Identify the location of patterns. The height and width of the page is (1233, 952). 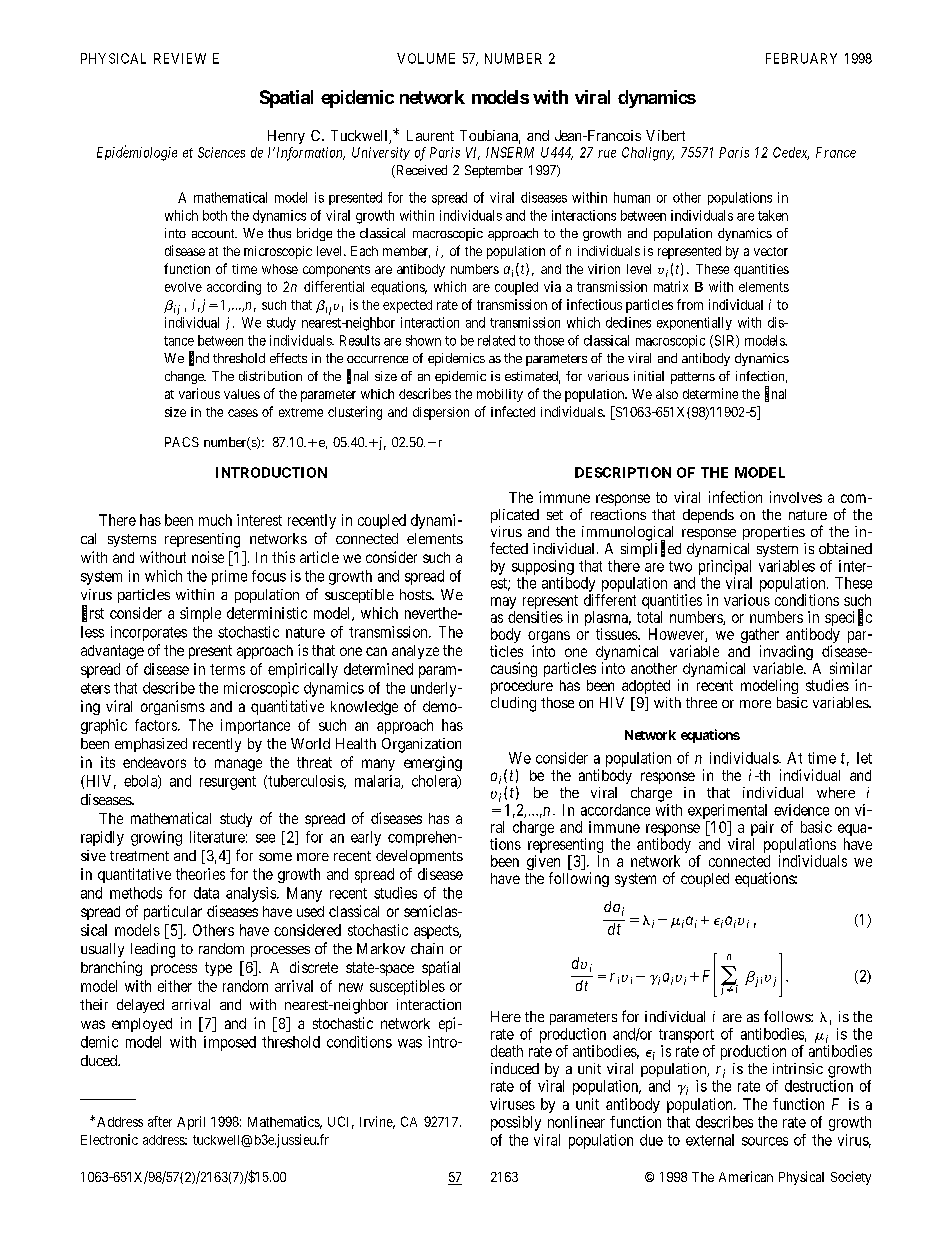
(693, 378).
